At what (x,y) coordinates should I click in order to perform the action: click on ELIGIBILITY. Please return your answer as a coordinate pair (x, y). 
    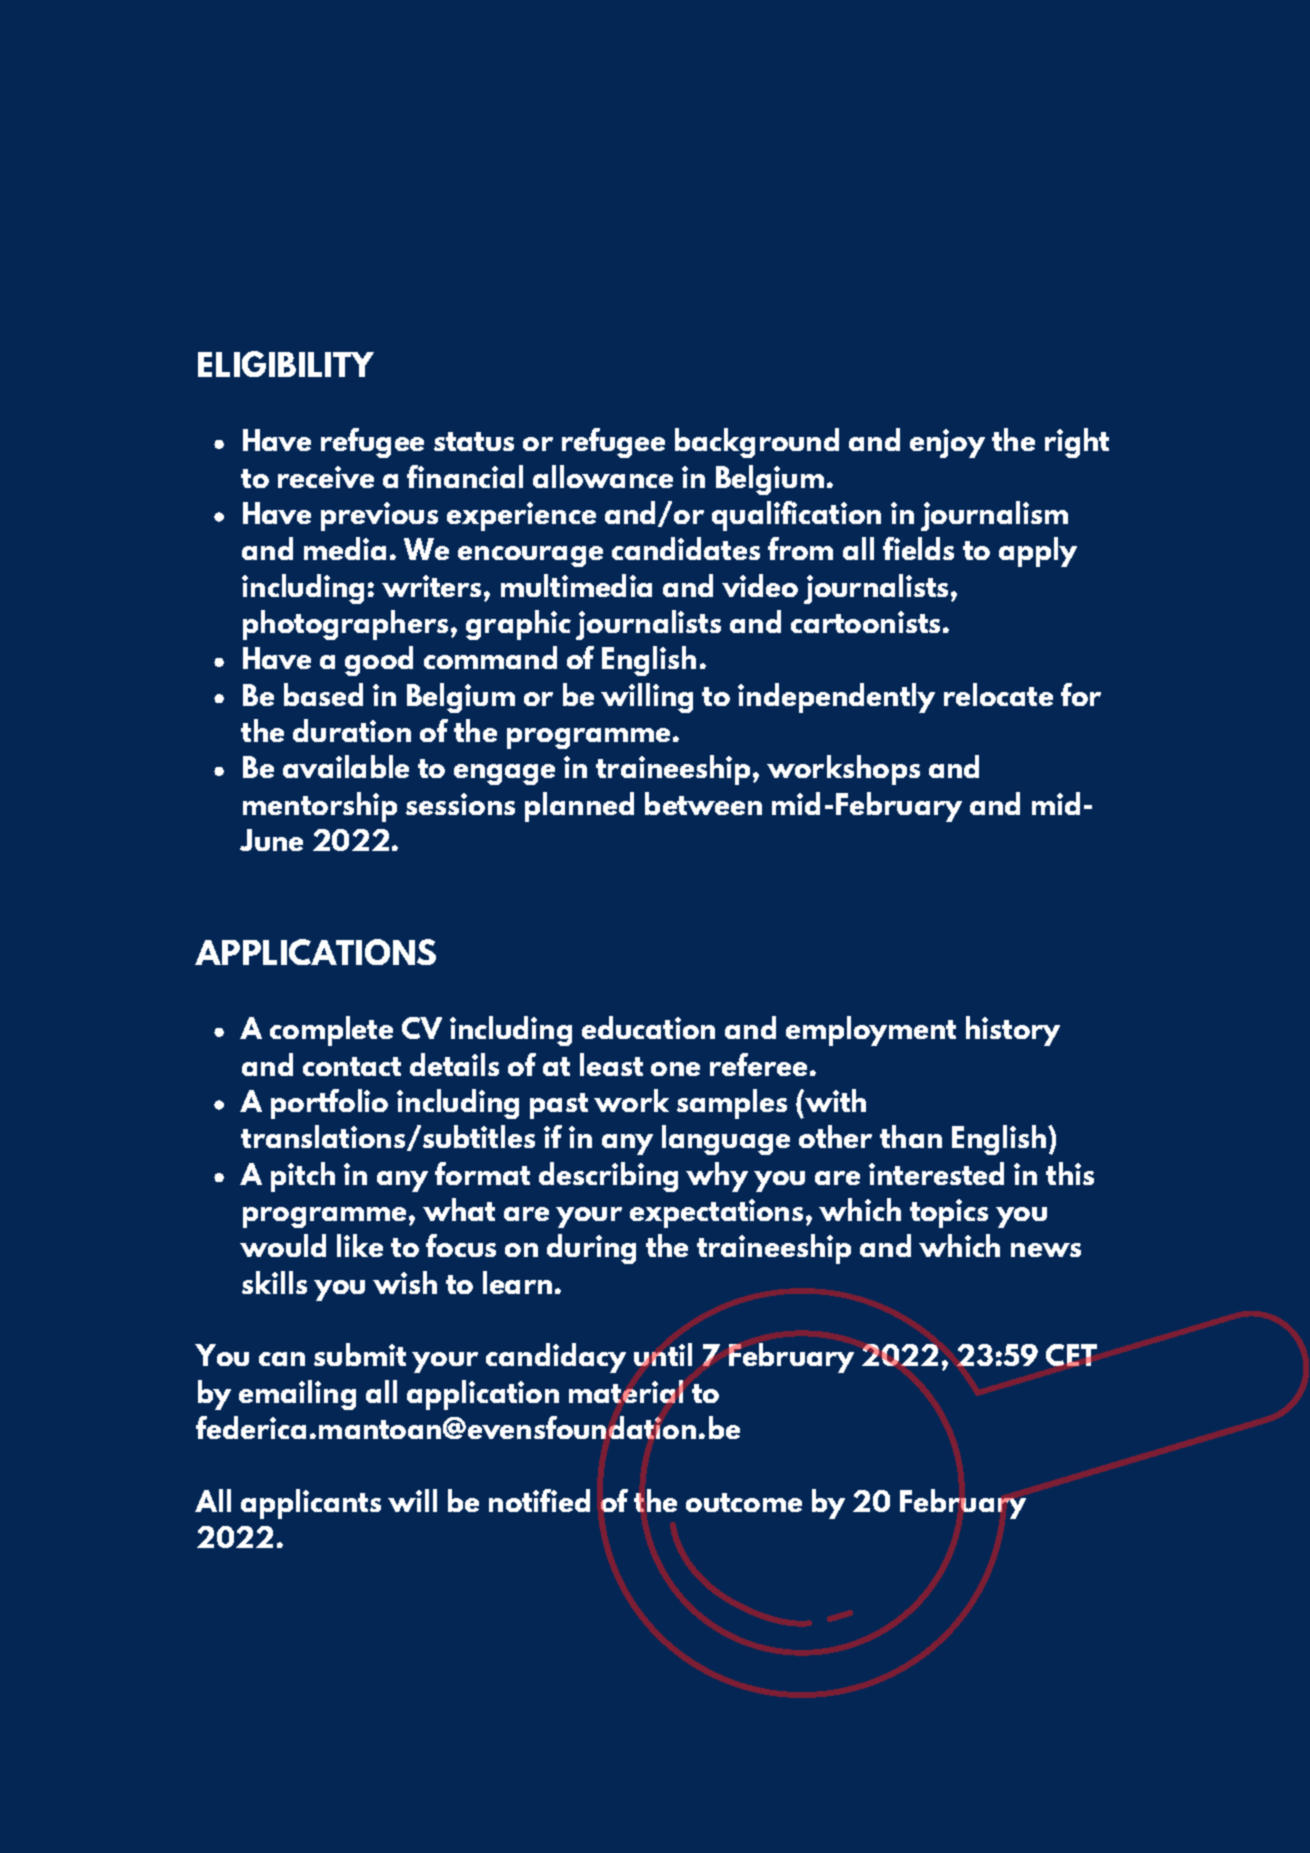
    Looking at the image, I should click on (286, 364).
